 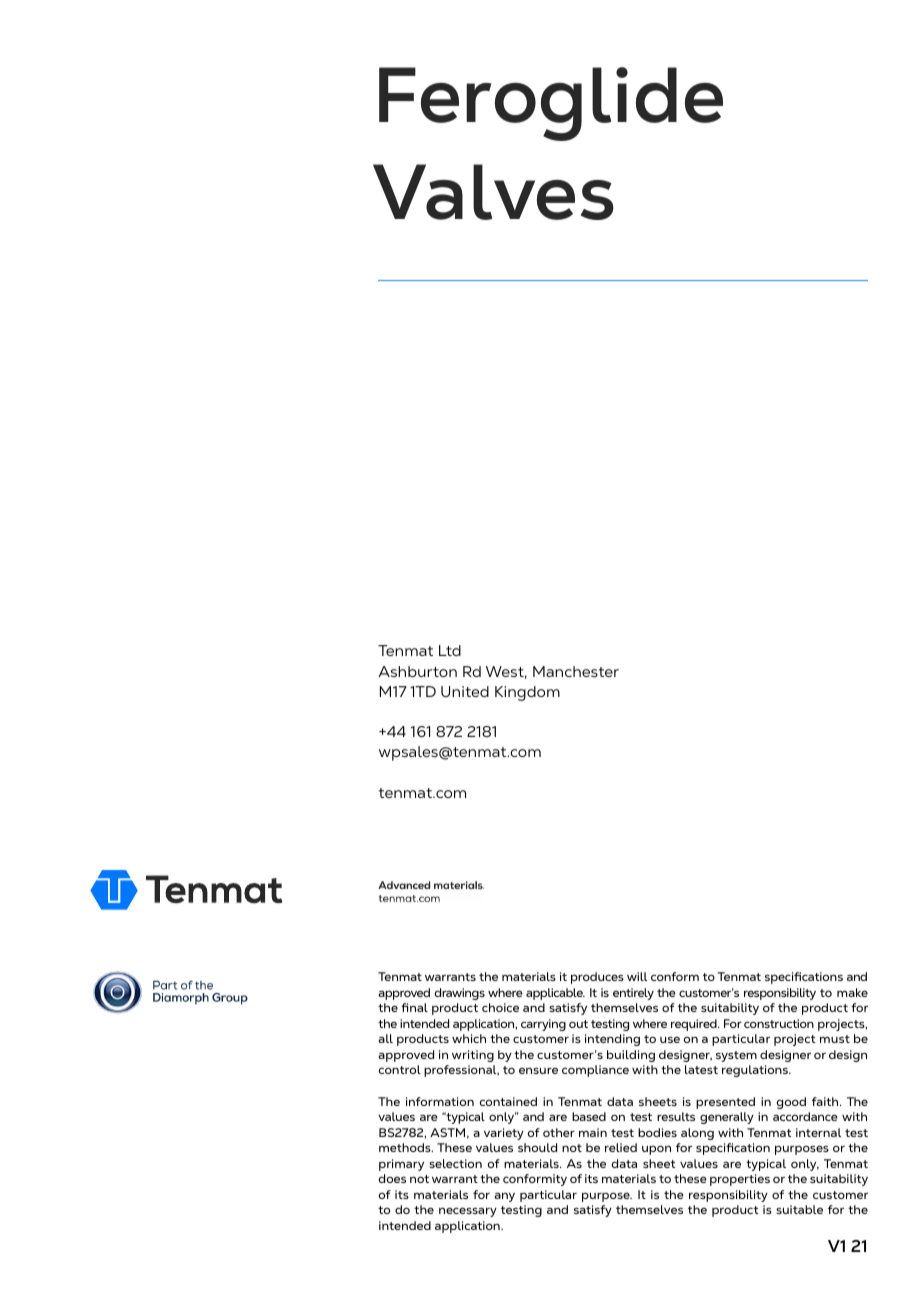 What do you see at coordinates (450, 650) in the image?
I see `Ltd` at bounding box center [450, 650].
